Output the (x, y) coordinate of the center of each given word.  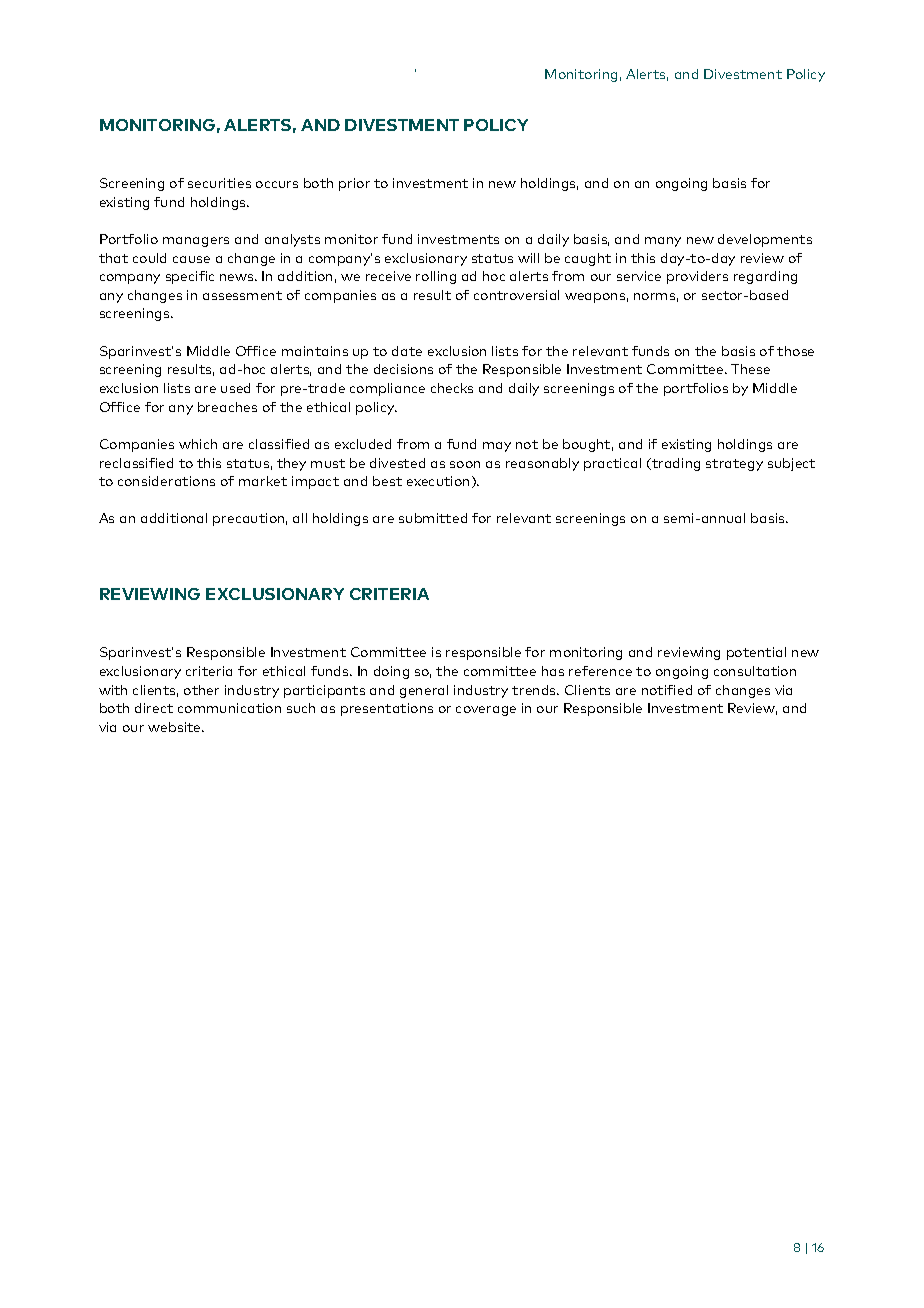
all (300, 518)
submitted (433, 518)
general (424, 691)
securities (219, 183)
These (750, 369)
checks (452, 388)
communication (229, 708)
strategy (734, 465)
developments (765, 240)
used (235, 388)
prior (354, 184)
